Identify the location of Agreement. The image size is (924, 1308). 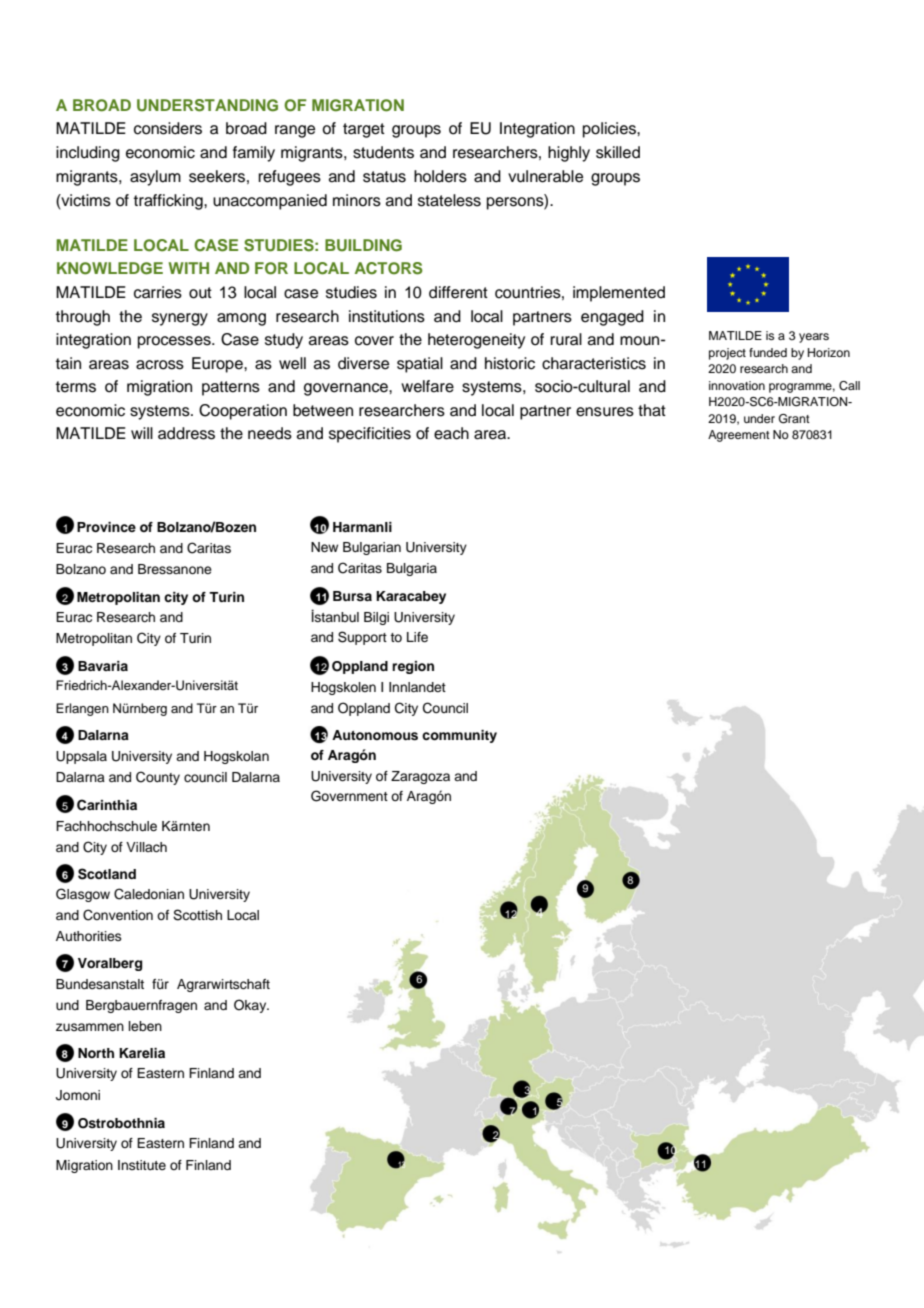
(739, 436).
